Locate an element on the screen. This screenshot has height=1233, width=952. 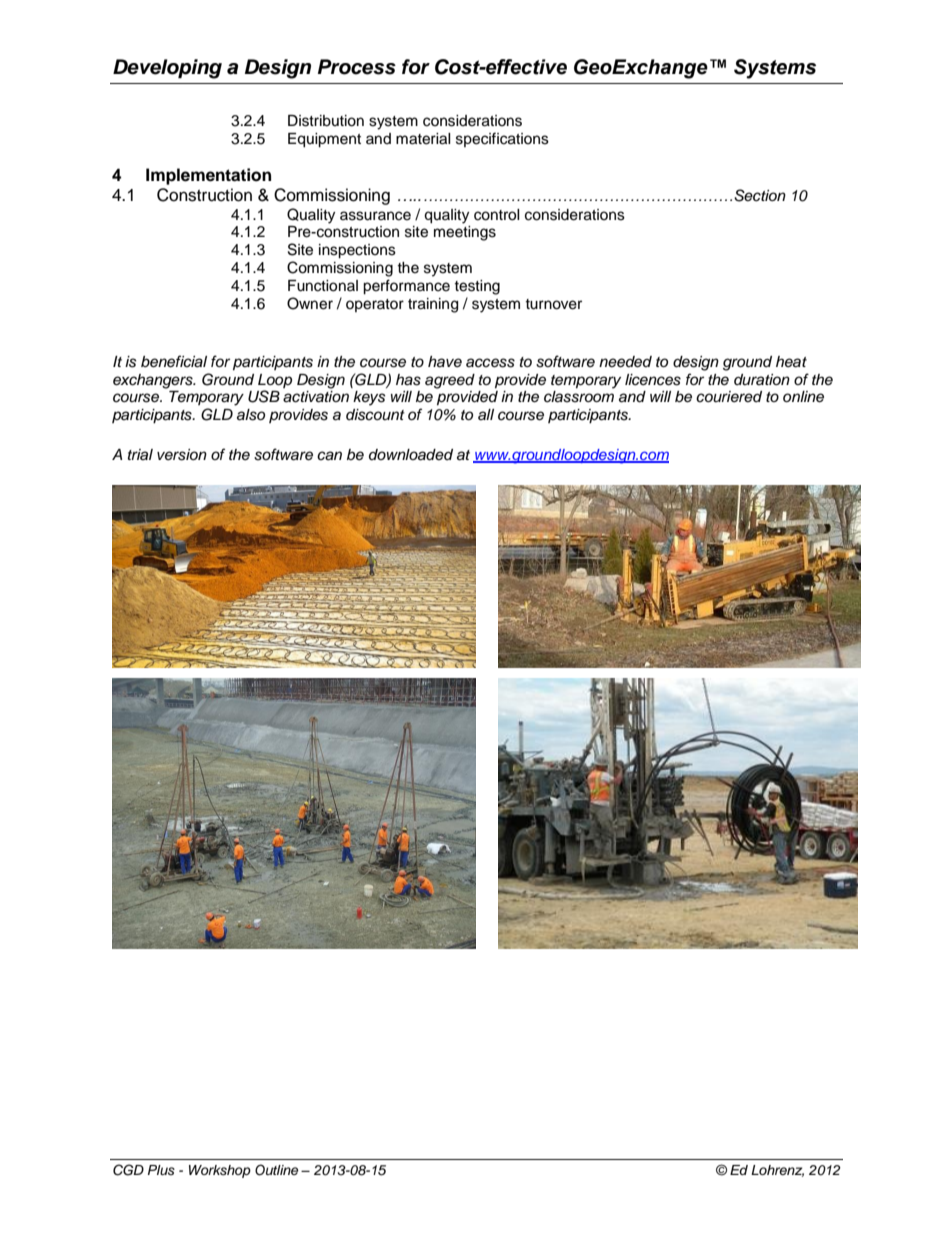
Workshop is located at coordinates (220, 1171).
